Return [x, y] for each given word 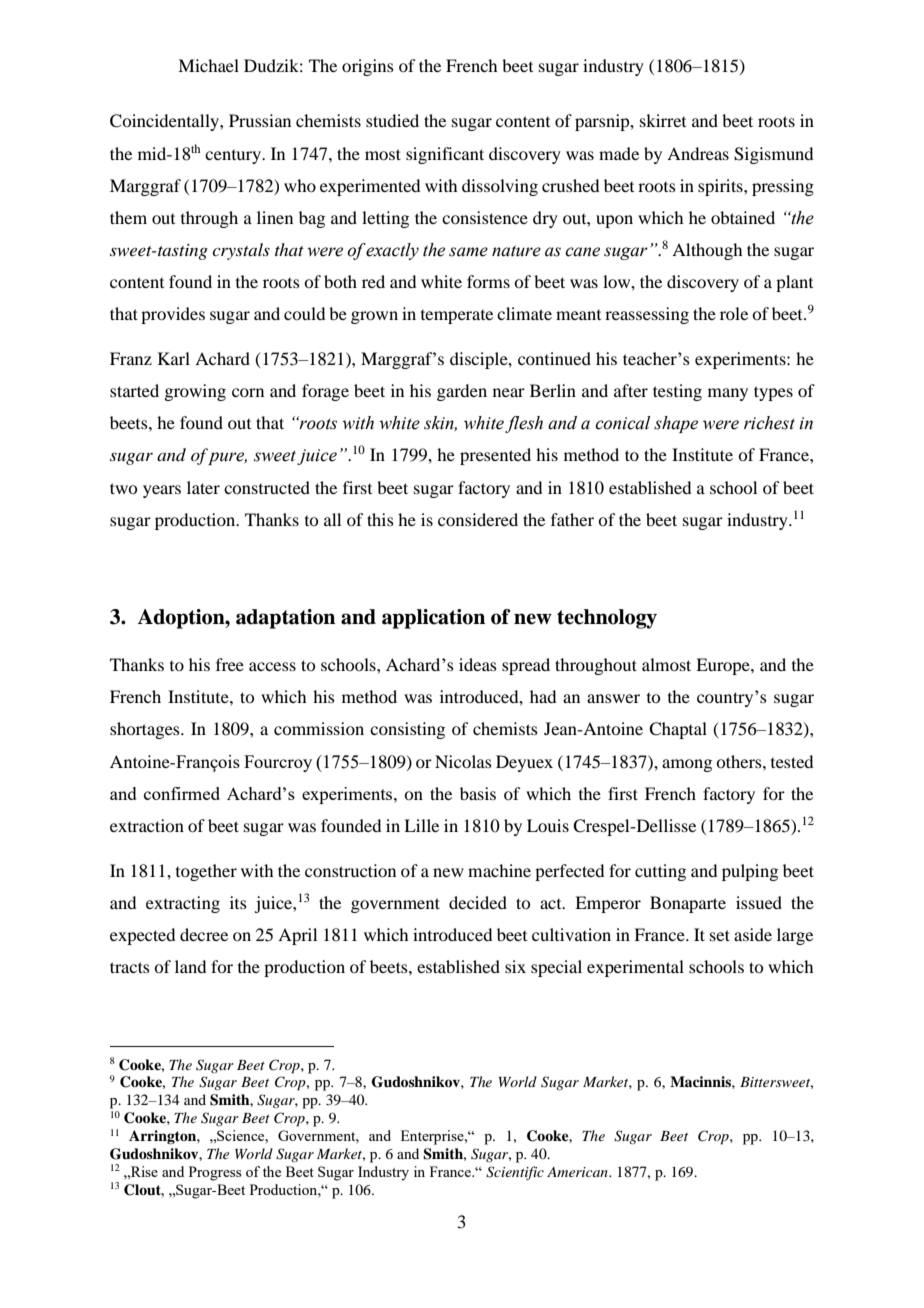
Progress [215, 1173]
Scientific [515, 1173]
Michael [208, 65]
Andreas [698, 153]
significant [445, 155]
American [578, 1172]
